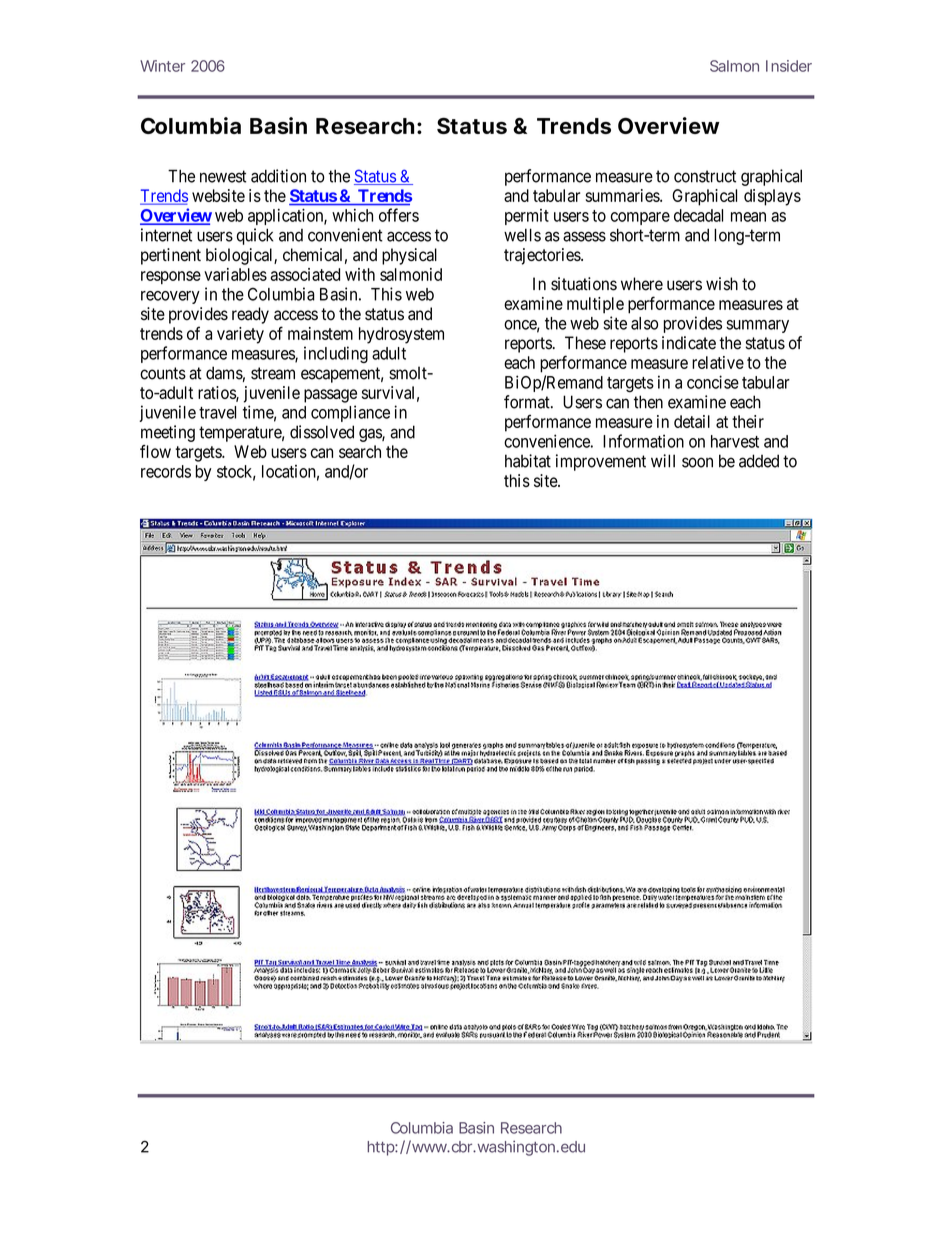 This page has height=1233, width=952. Describe the element at coordinates (162, 66) in the page. I see `Winter` at that location.
